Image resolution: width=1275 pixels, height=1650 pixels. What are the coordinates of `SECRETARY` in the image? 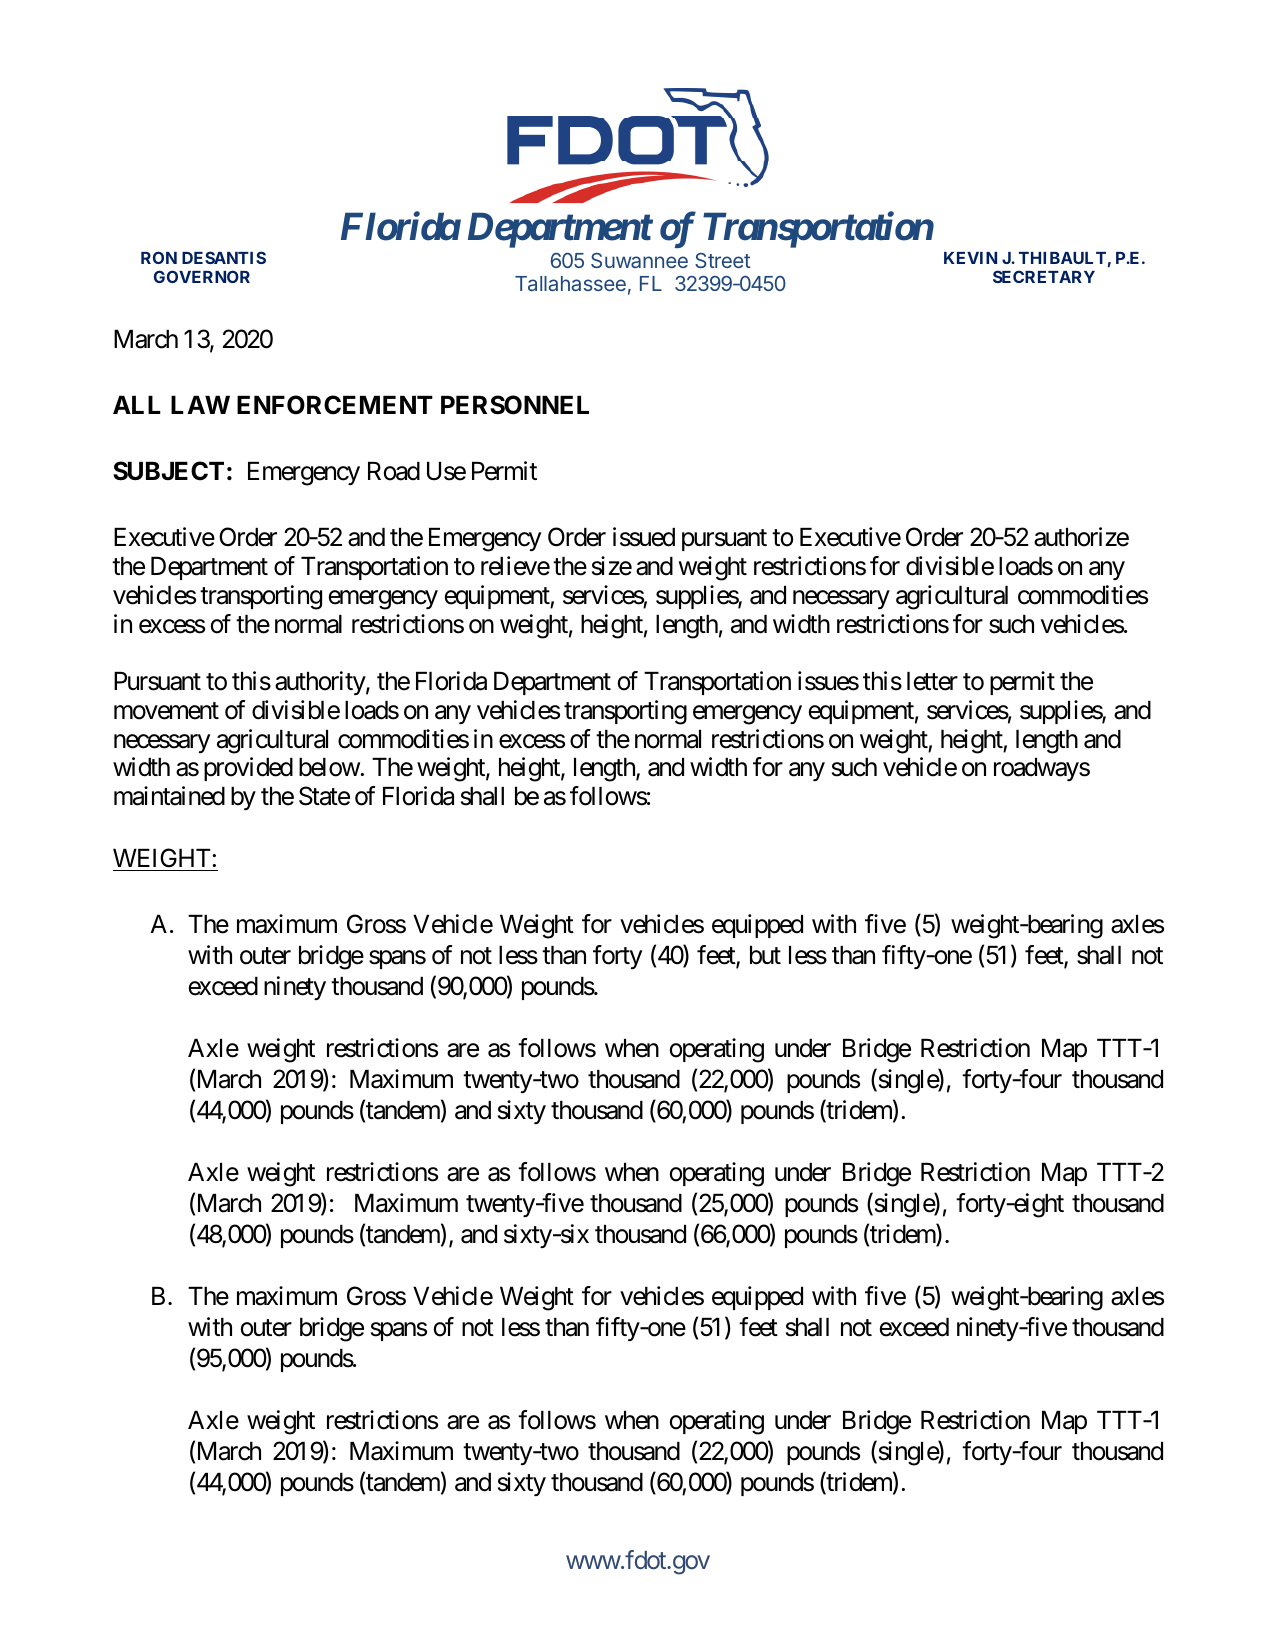 It's located at (1044, 276).
